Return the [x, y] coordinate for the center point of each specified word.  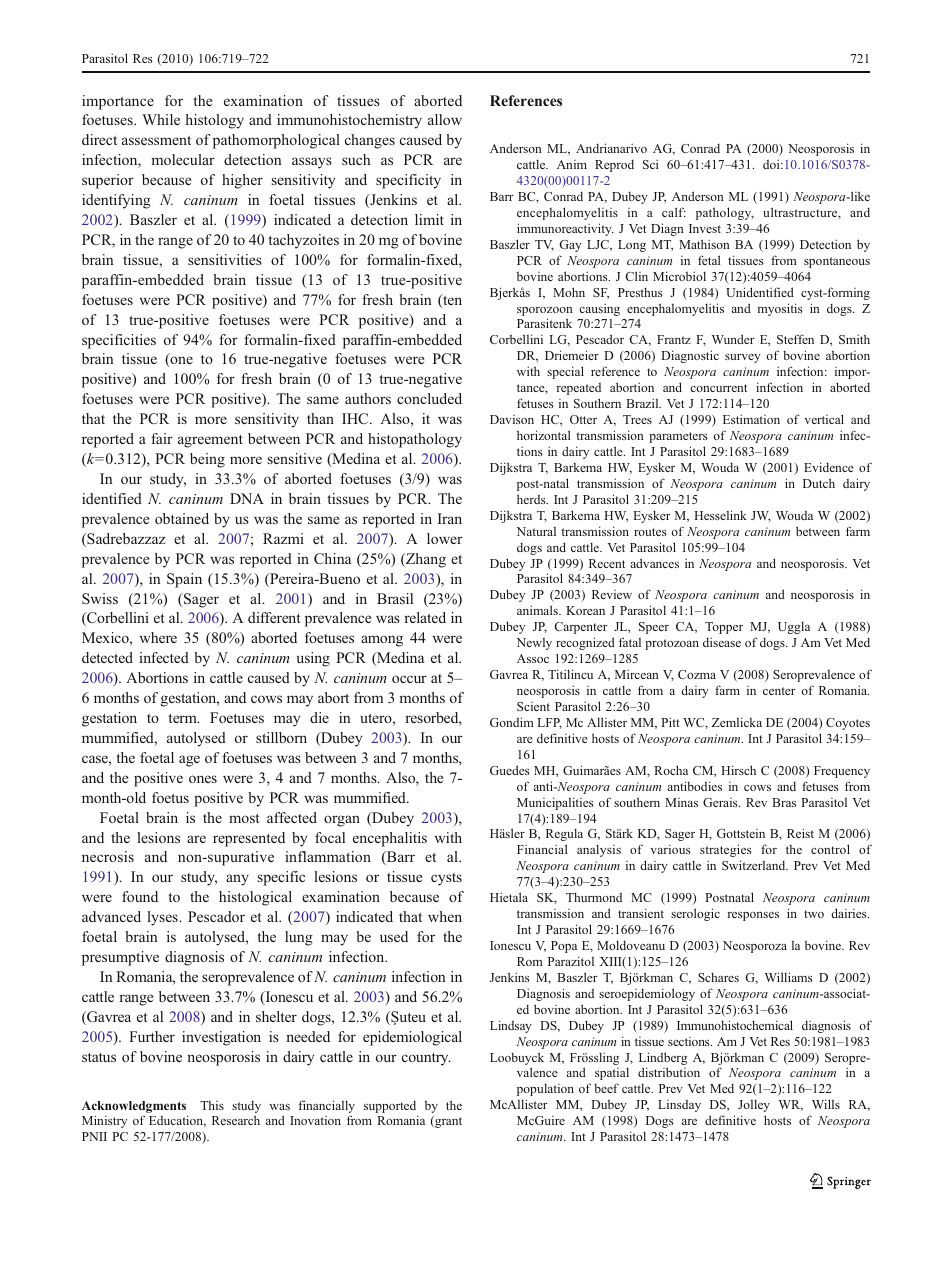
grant [447, 1122]
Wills [826, 1104]
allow [445, 119]
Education [177, 1121]
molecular [183, 159]
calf [674, 212]
